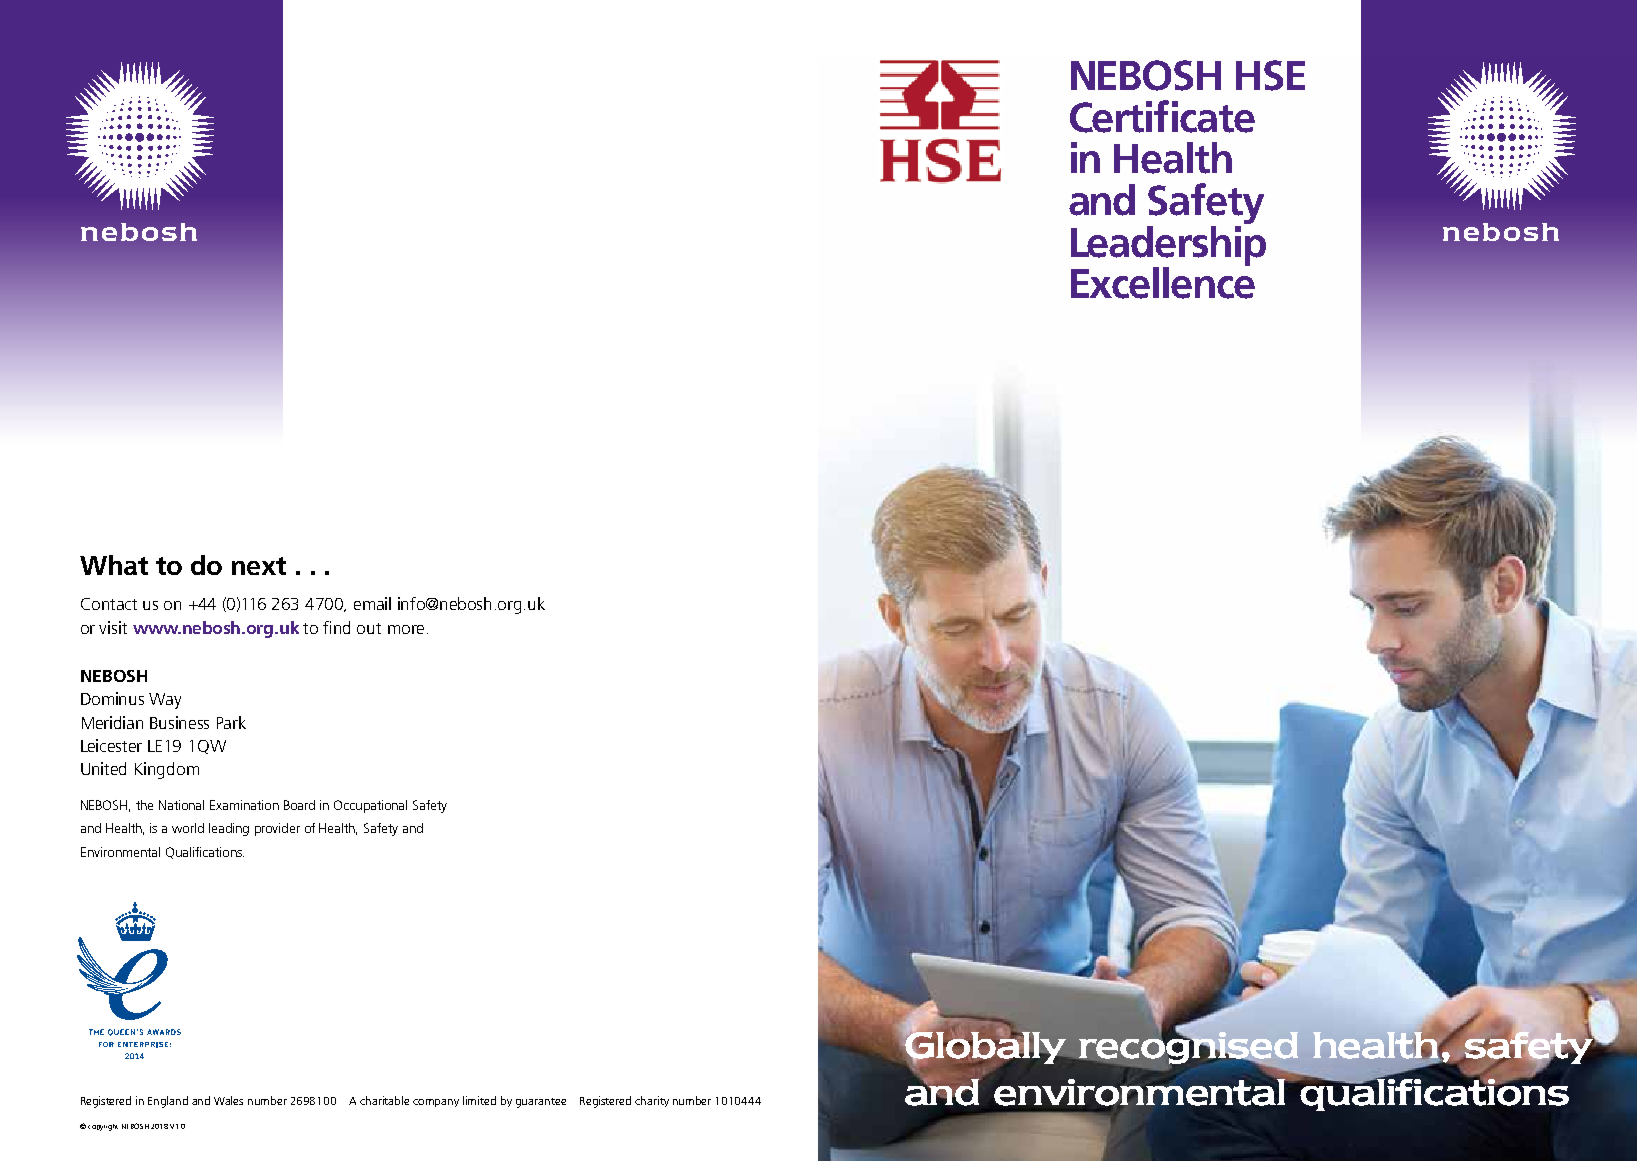 The width and height of the screenshot is (1637, 1161). Describe the element at coordinates (652, 1101) in the screenshot. I see `charity` at that location.
